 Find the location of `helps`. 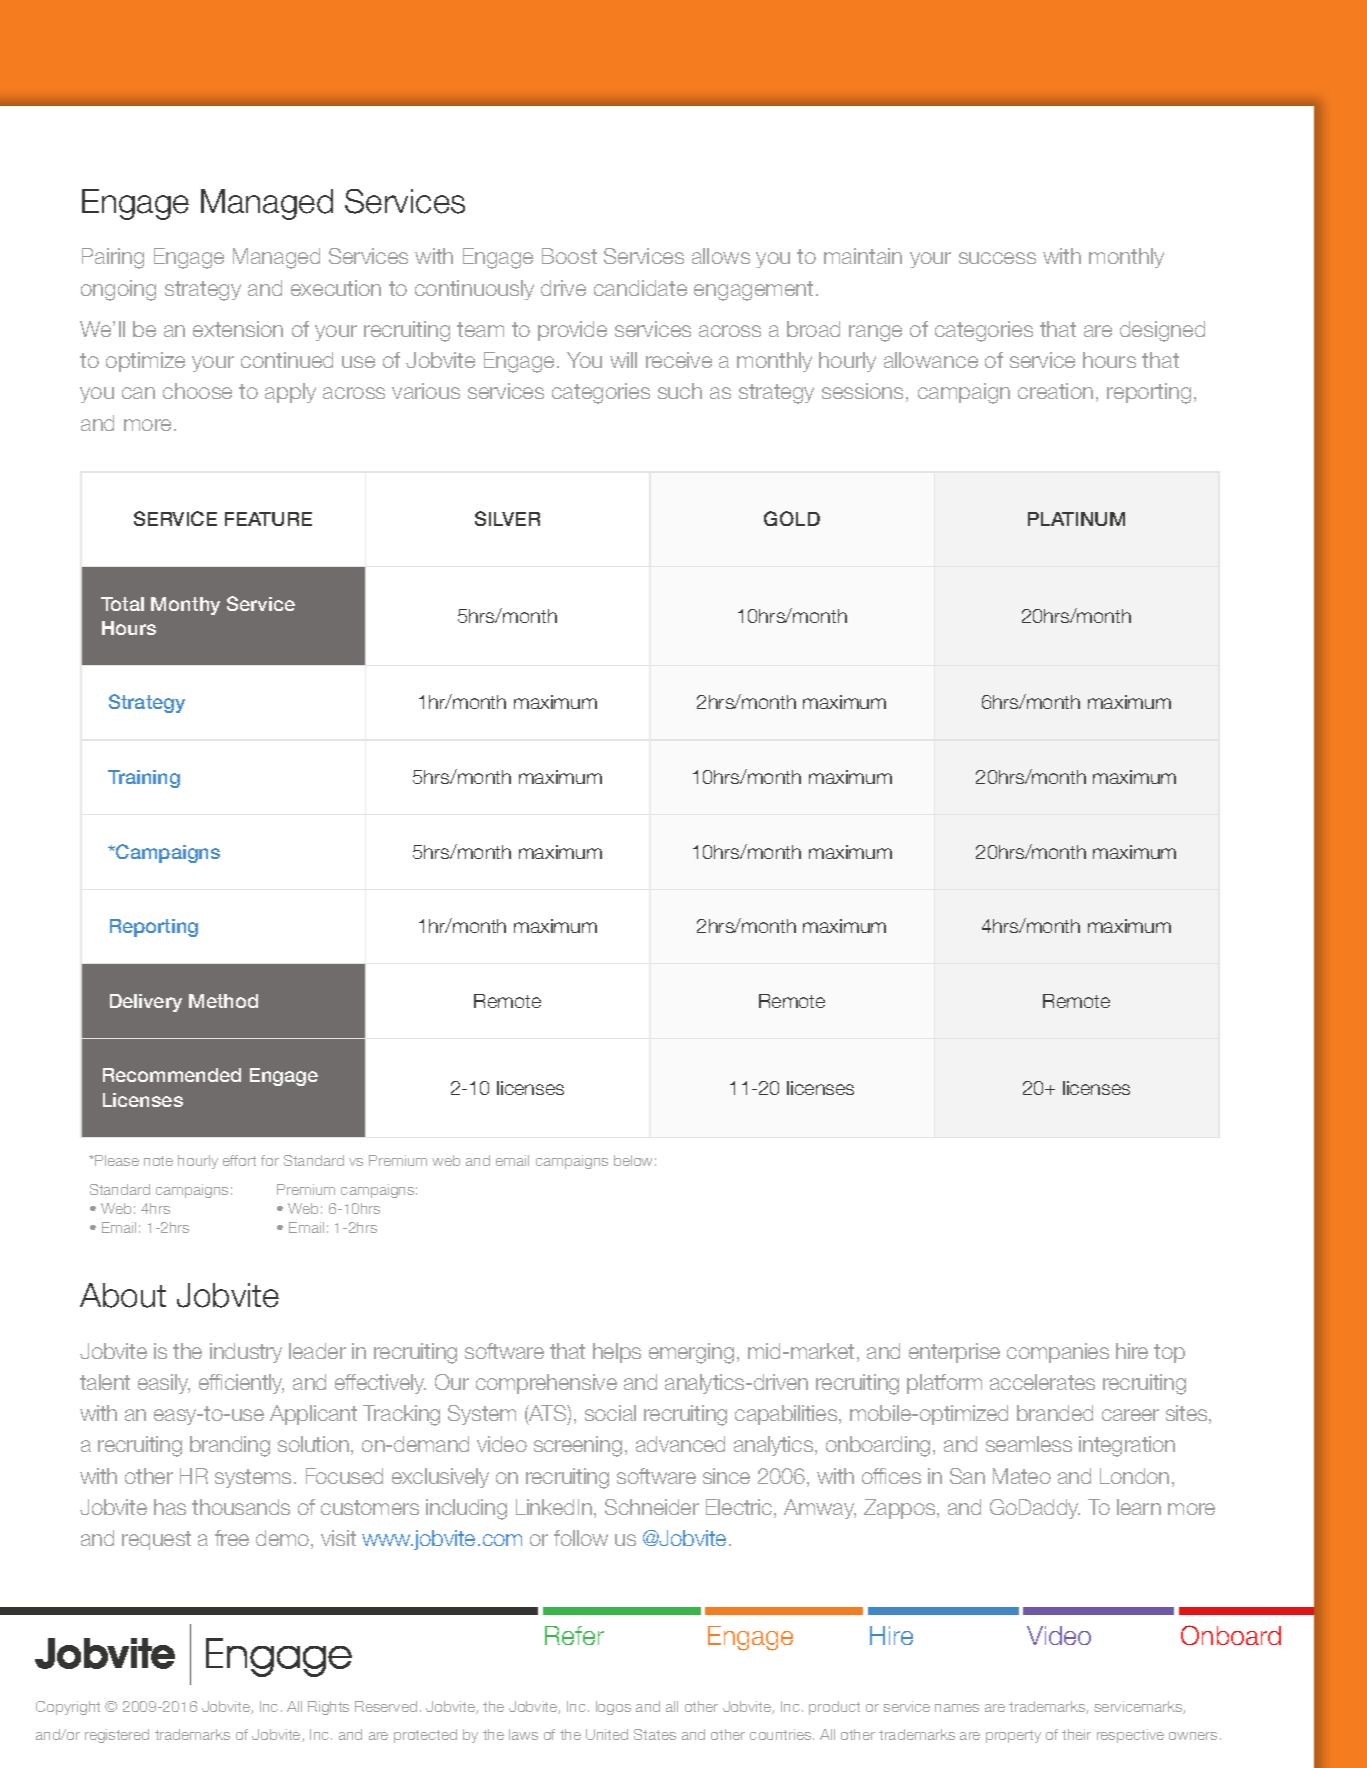

helps is located at coordinates (617, 1353).
